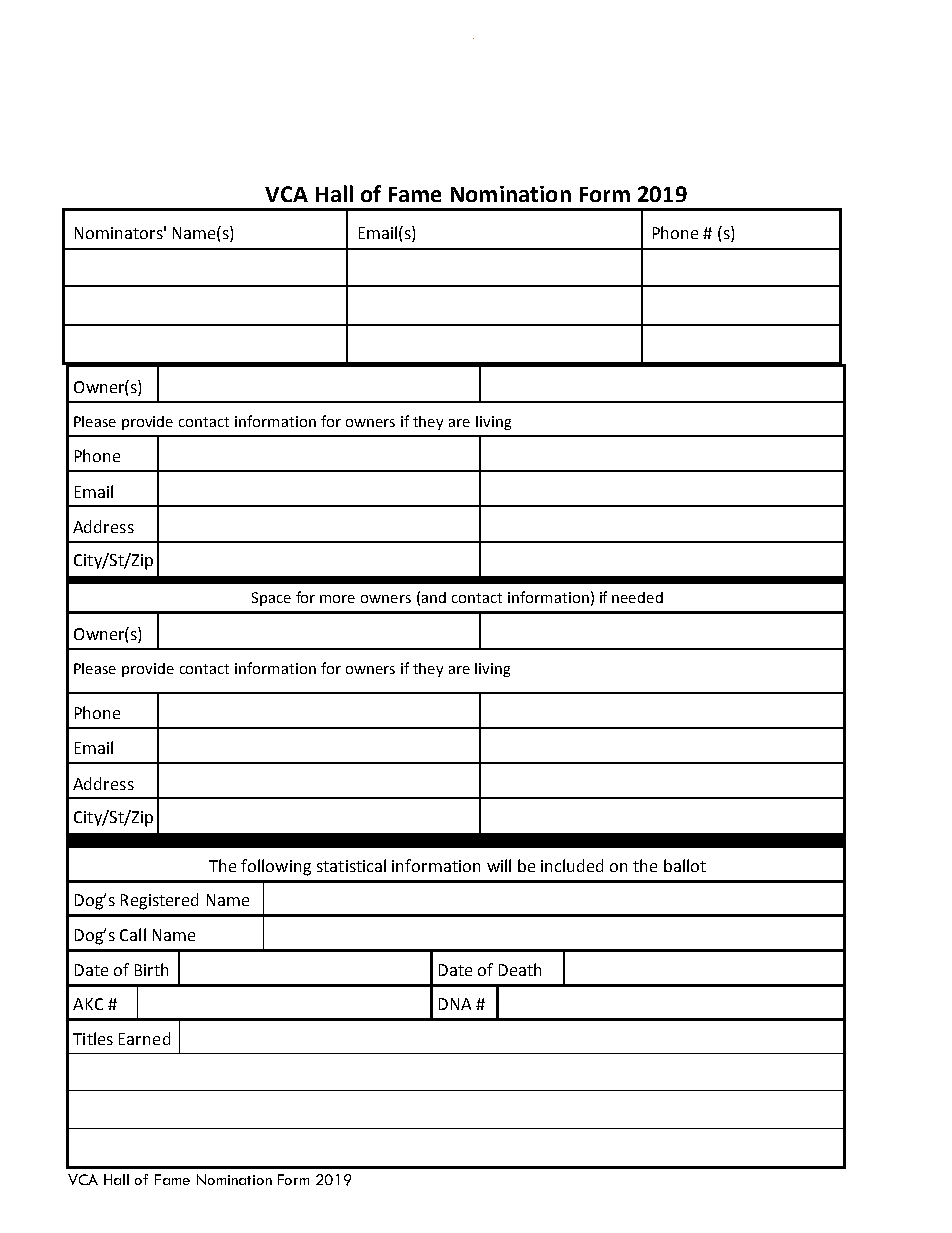 Image resolution: width=952 pixels, height=1233 pixels. I want to click on included, so click(572, 865).
